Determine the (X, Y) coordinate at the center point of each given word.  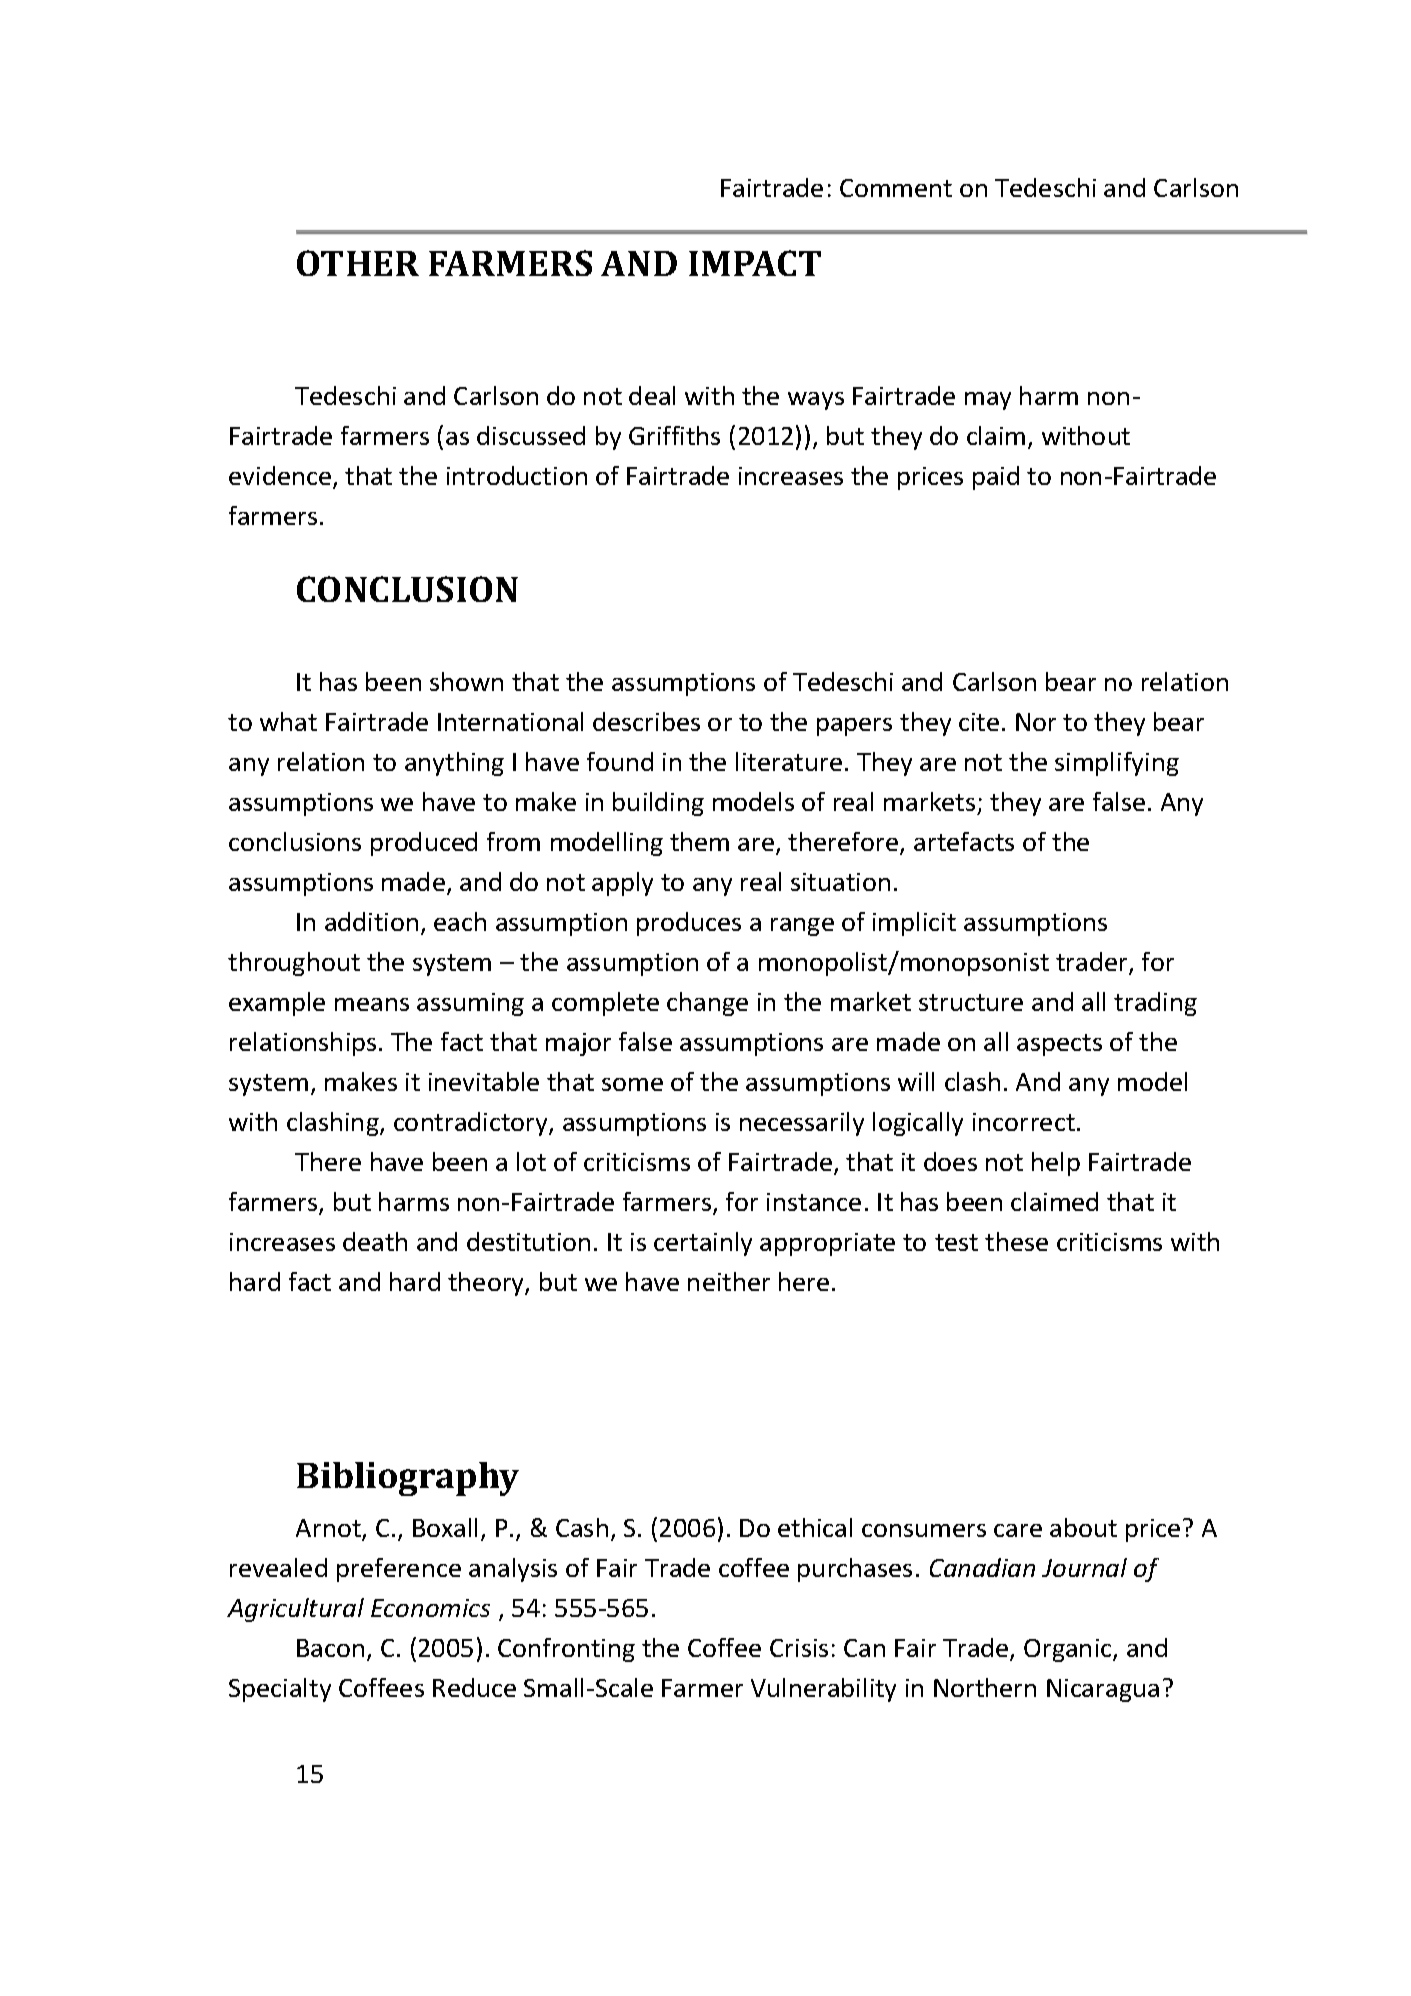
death (375, 1241)
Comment (896, 188)
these (1016, 1241)
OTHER (358, 263)
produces (689, 924)
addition (371, 921)
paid (996, 478)
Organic (1069, 1650)
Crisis (799, 1648)
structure (971, 1002)
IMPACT (755, 263)
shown (466, 681)
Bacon (330, 1648)
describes (646, 721)
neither (729, 1281)
